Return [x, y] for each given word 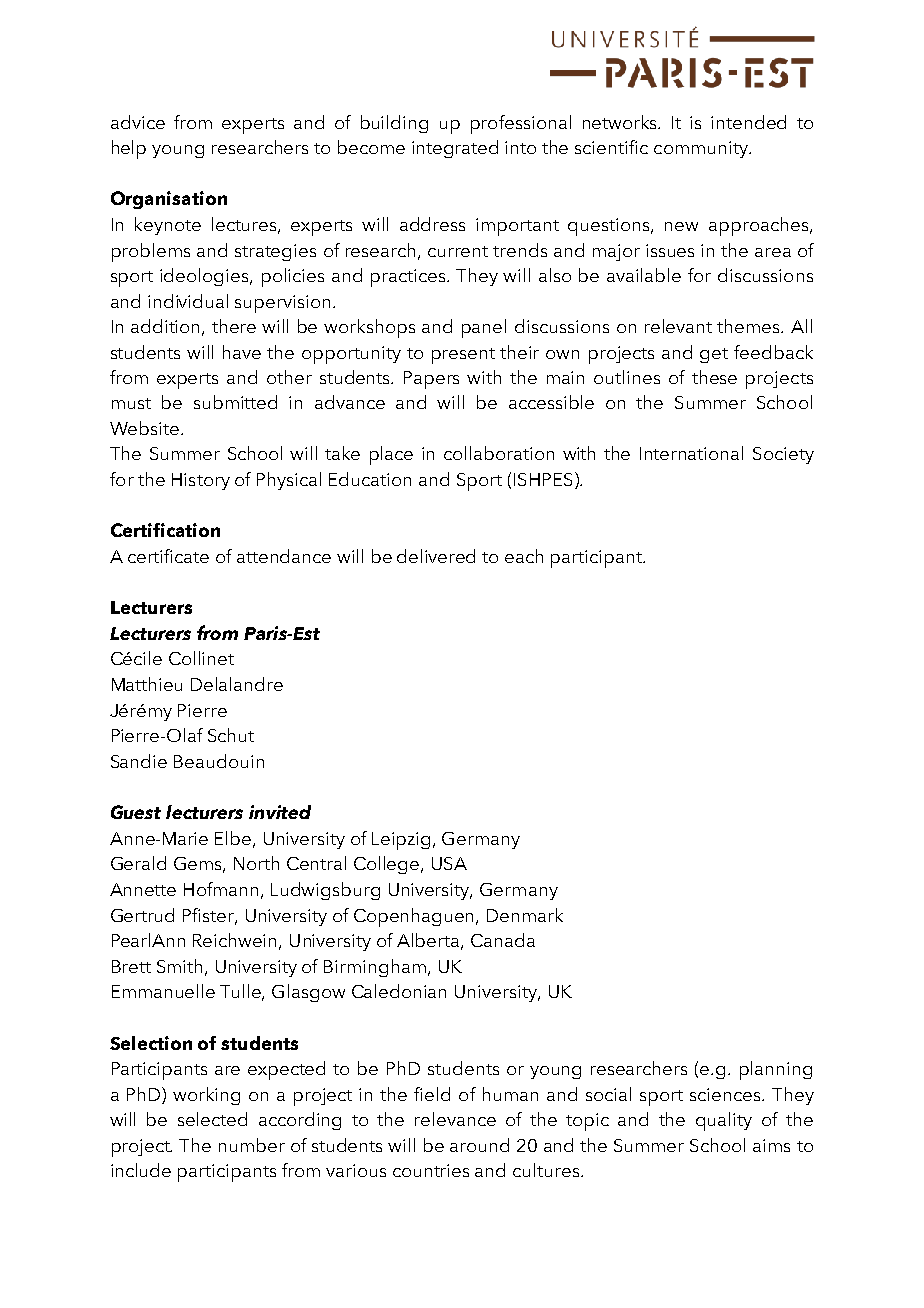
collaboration [499, 453]
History [201, 481]
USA [449, 863]
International [691, 453]
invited [280, 812]
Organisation [169, 200]
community [702, 149]
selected [212, 1119]
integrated [455, 149]
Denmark [525, 915]
